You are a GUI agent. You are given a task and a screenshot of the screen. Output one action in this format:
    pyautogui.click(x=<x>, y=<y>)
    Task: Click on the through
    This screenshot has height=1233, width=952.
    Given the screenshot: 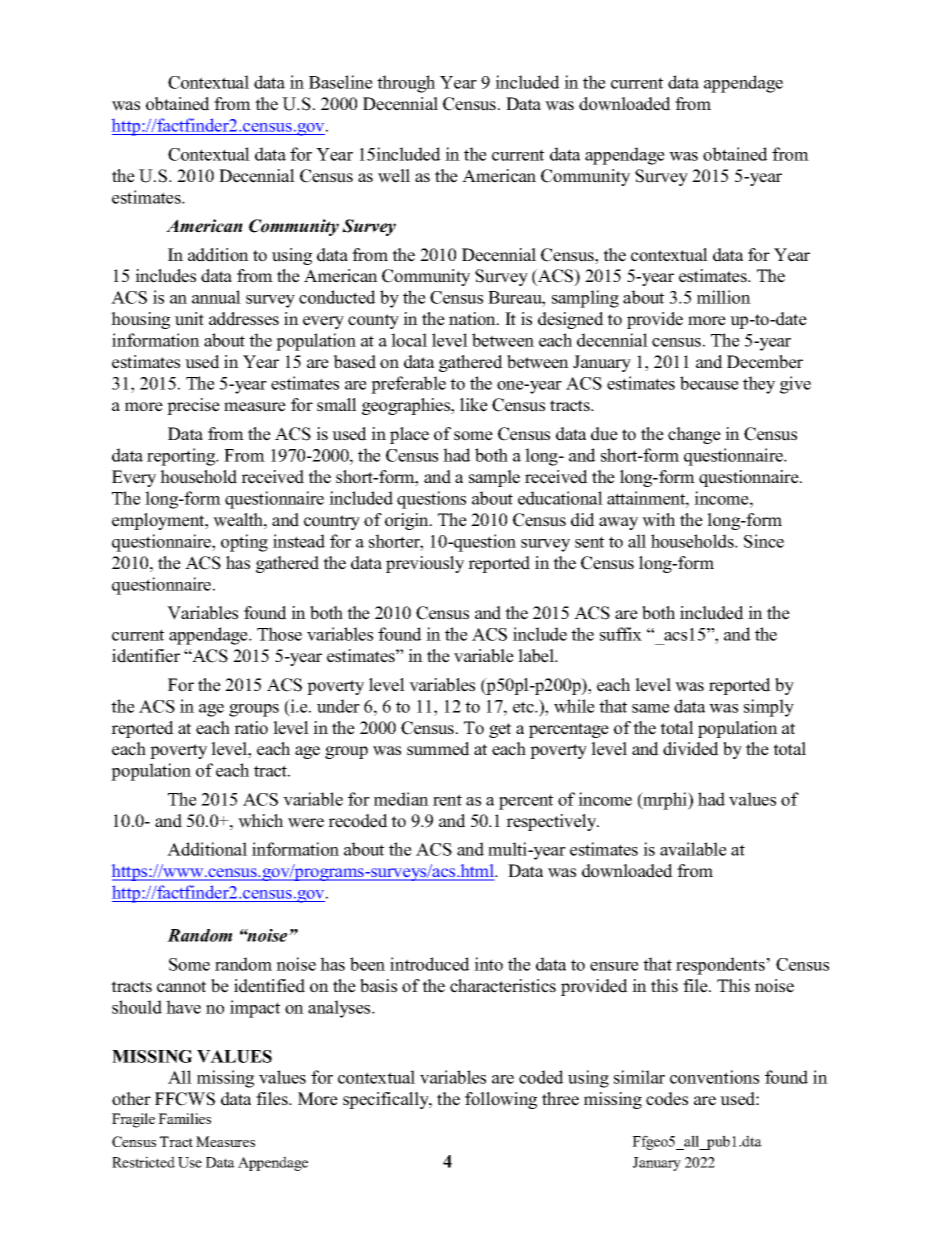 What is the action you would take?
    pyautogui.click(x=406, y=84)
